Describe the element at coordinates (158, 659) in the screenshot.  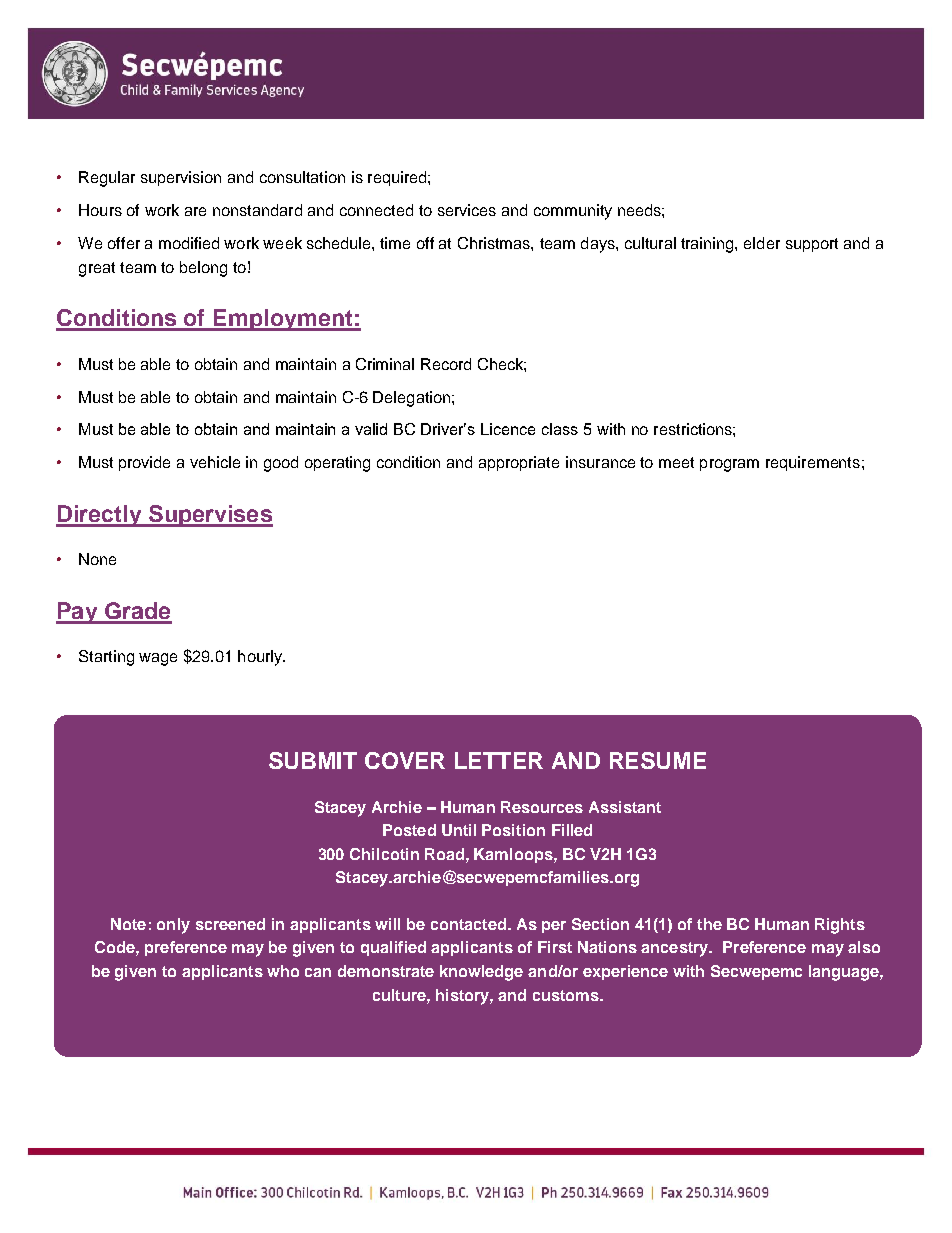
I see `wage` at that location.
